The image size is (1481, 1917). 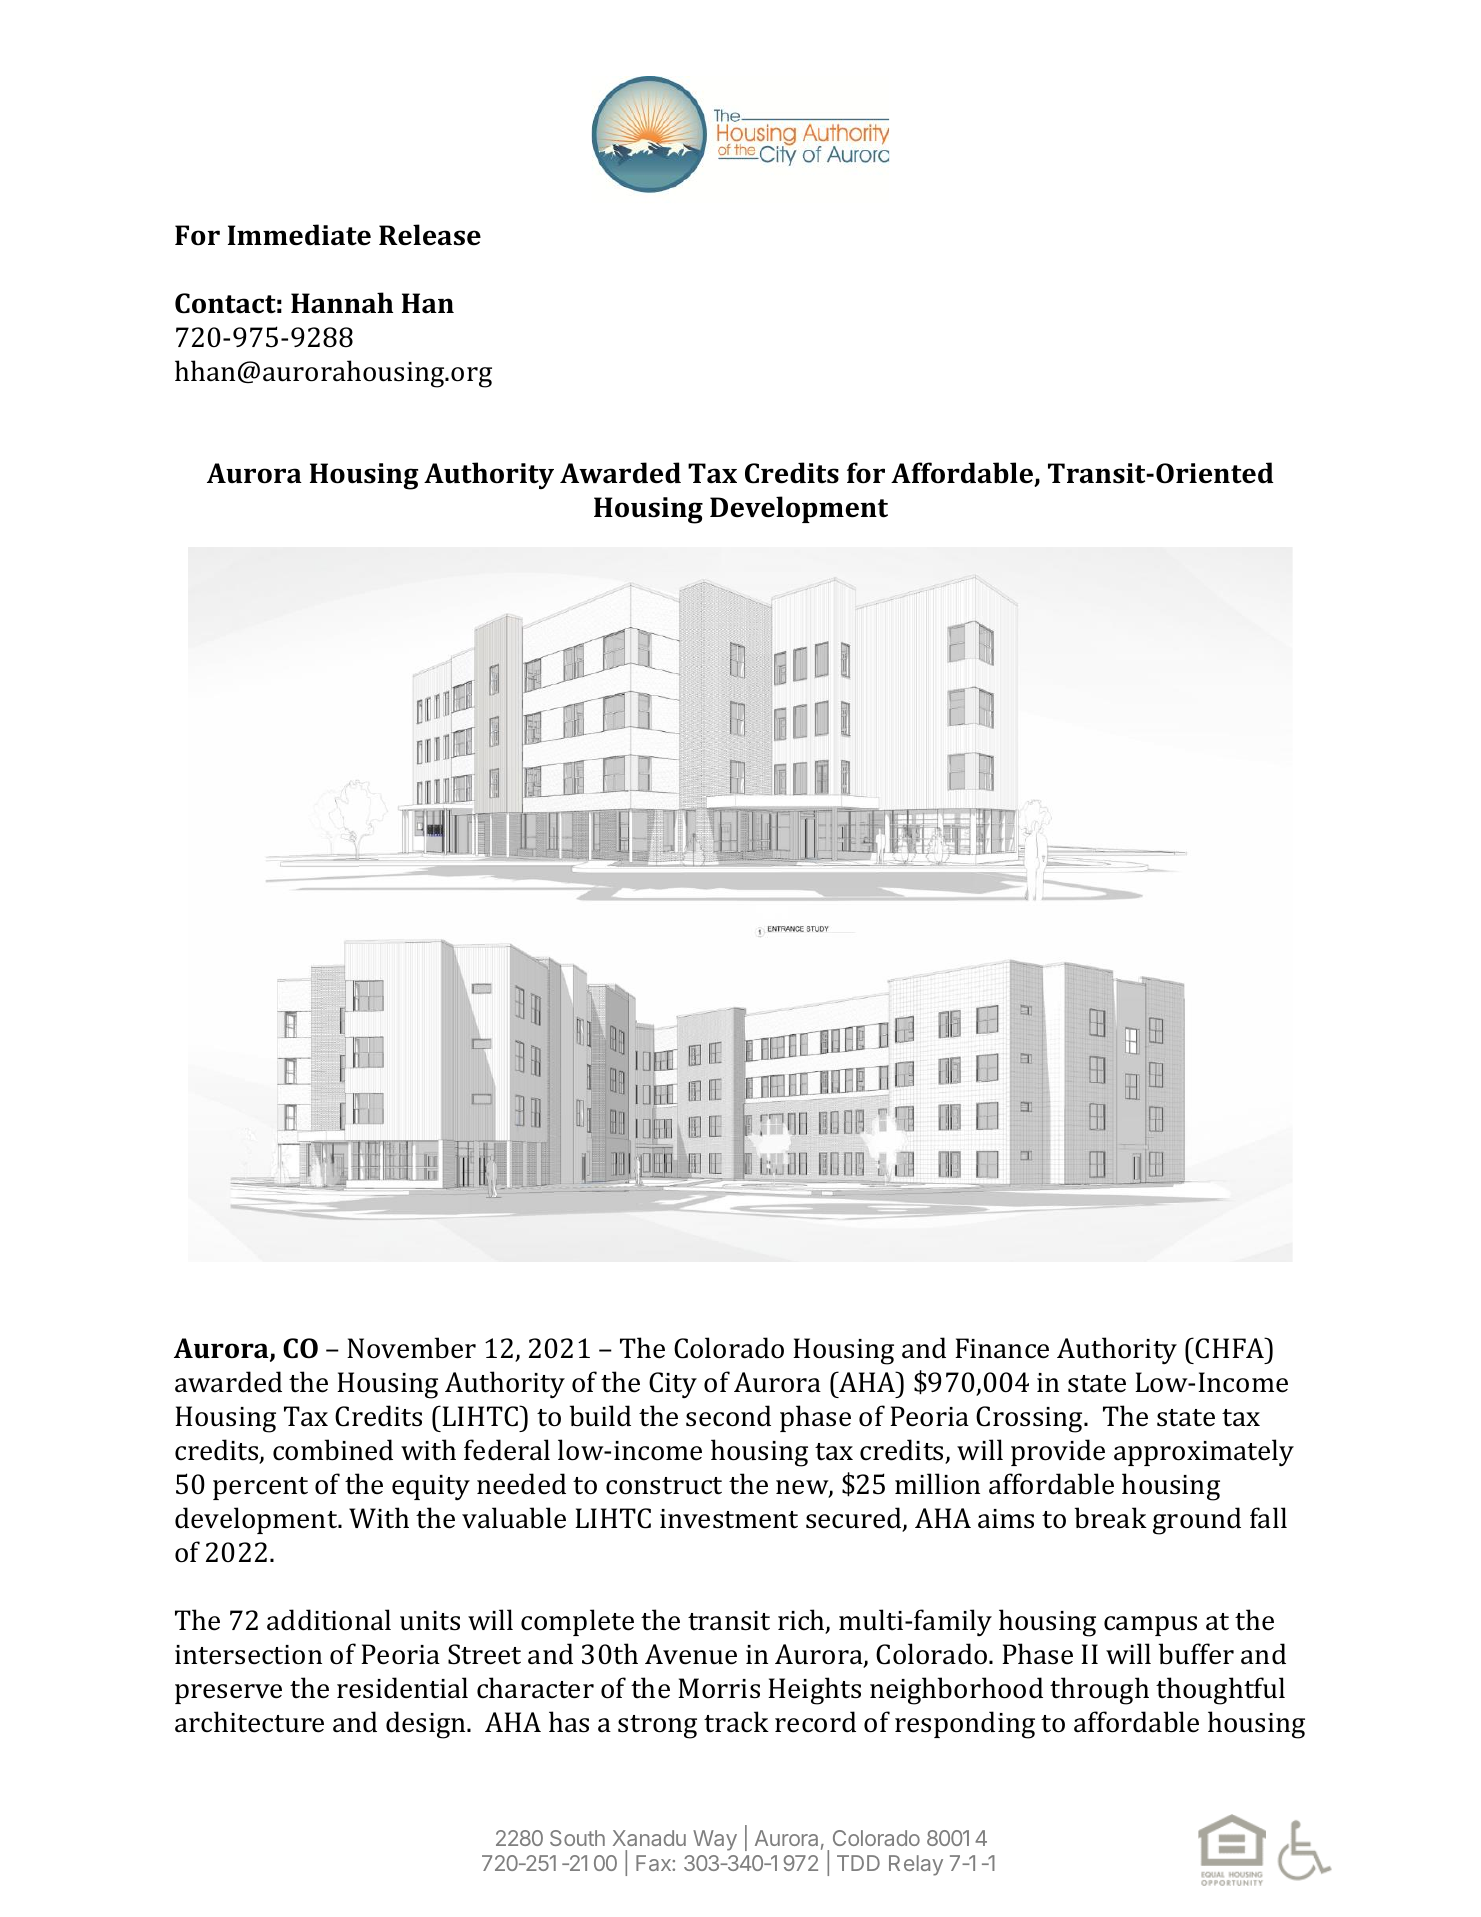 I want to click on approximately, so click(x=1204, y=1452).
